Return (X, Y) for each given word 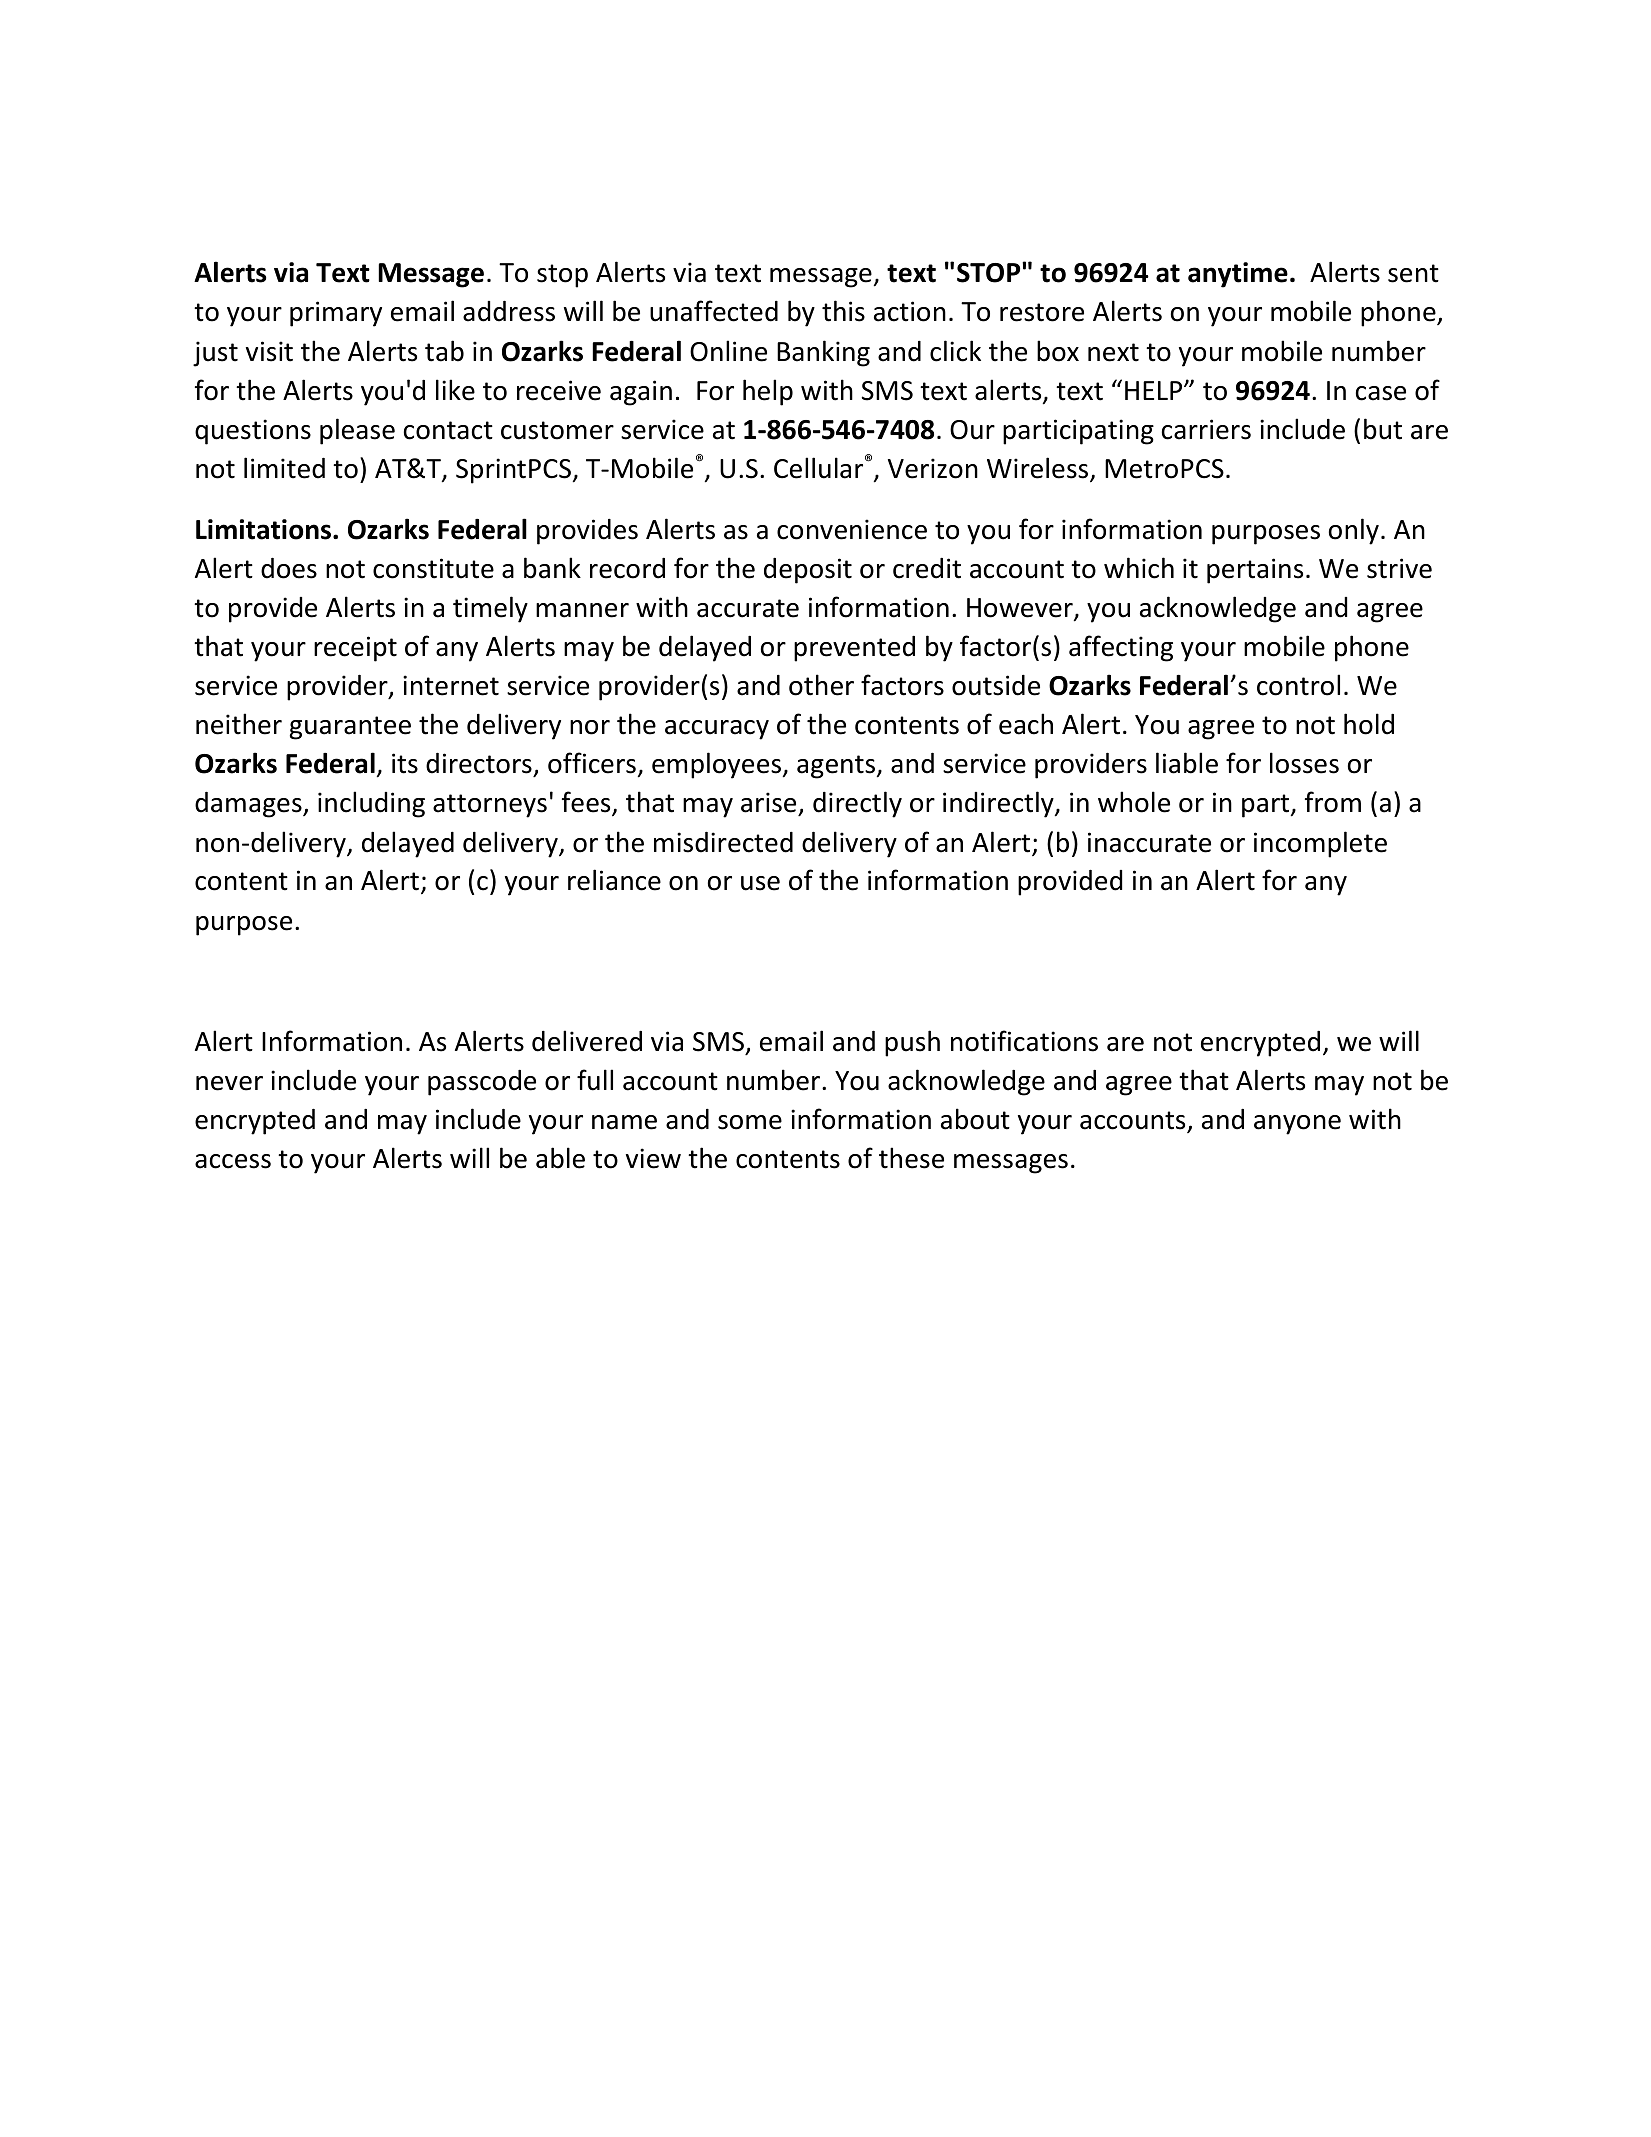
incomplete (1320, 844)
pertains (1255, 571)
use (760, 883)
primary (336, 314)
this (843, 311)
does (289, 568)
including (371, 804)
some (750, 1122)
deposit (808, 571)
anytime (1238, 275)
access (233, 1161)
